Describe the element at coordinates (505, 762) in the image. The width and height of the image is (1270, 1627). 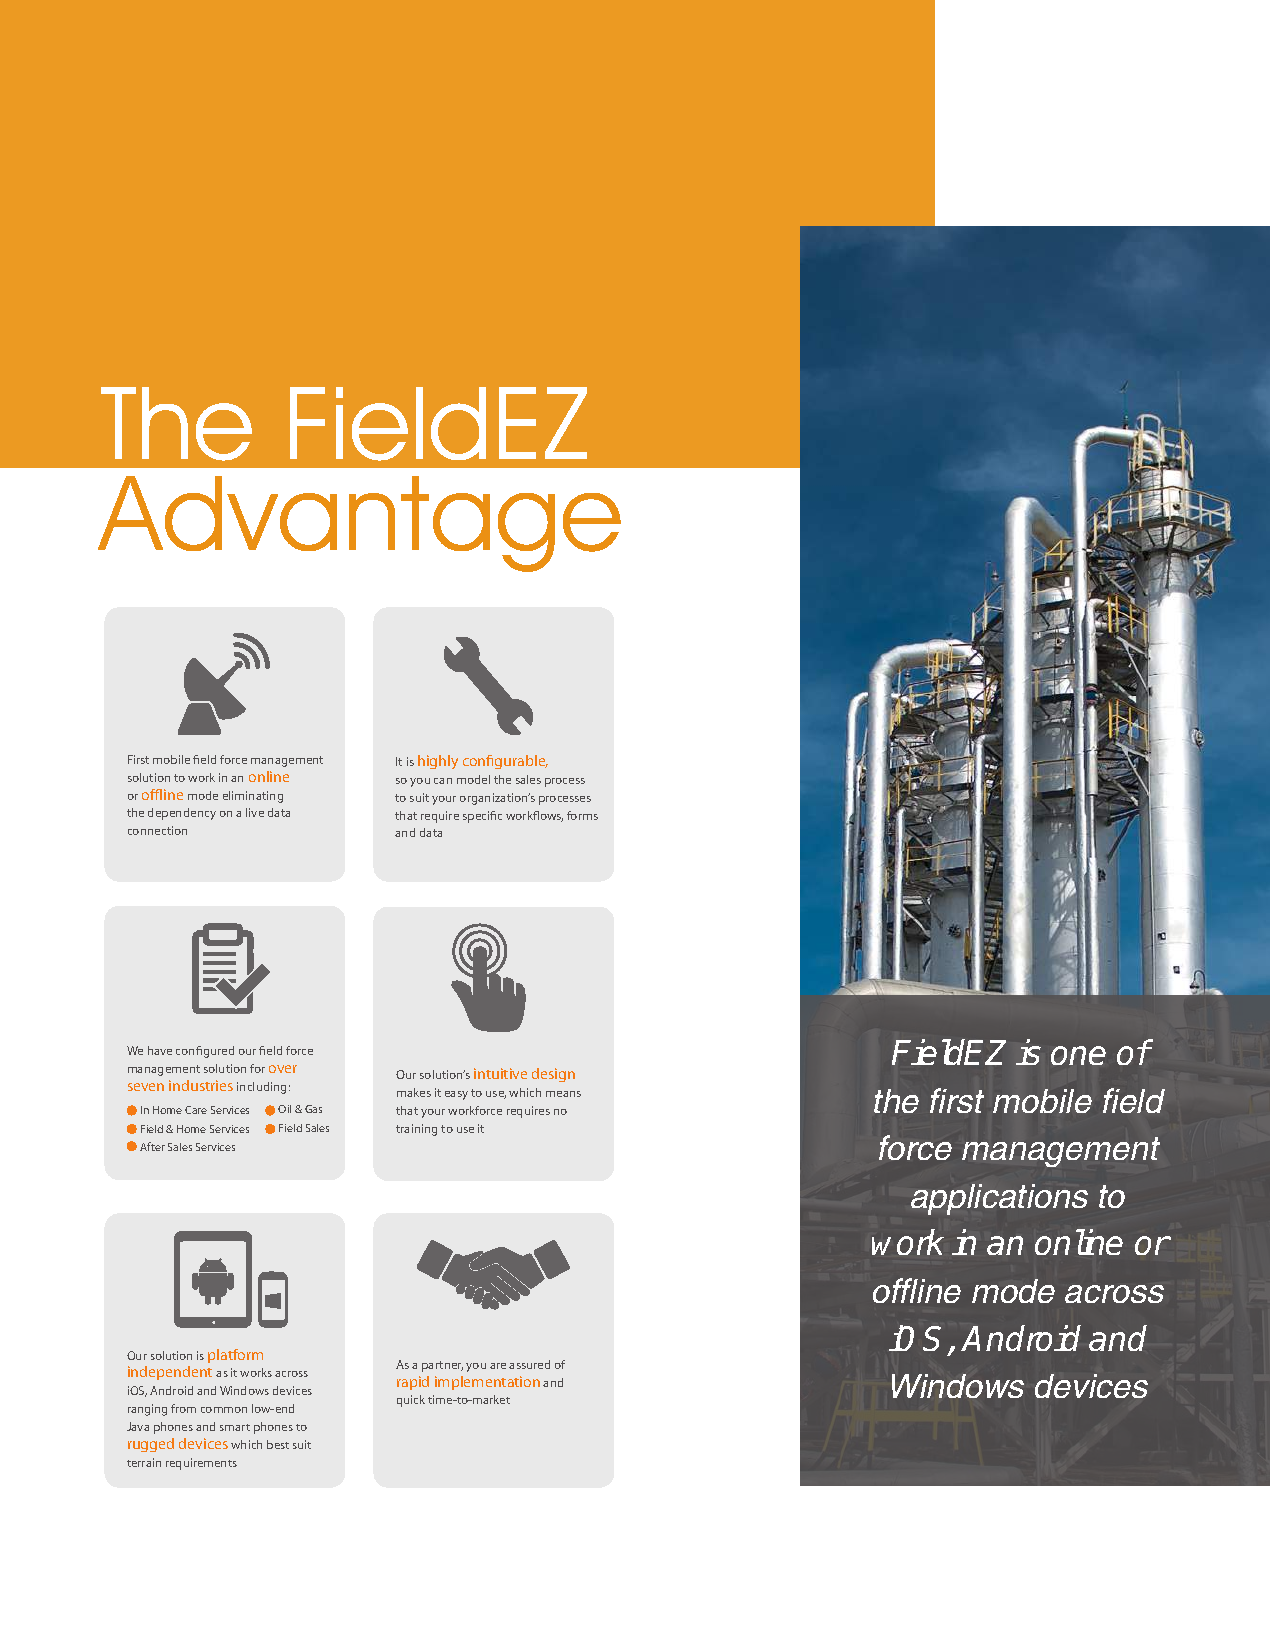
I see `configurable` at that location.
